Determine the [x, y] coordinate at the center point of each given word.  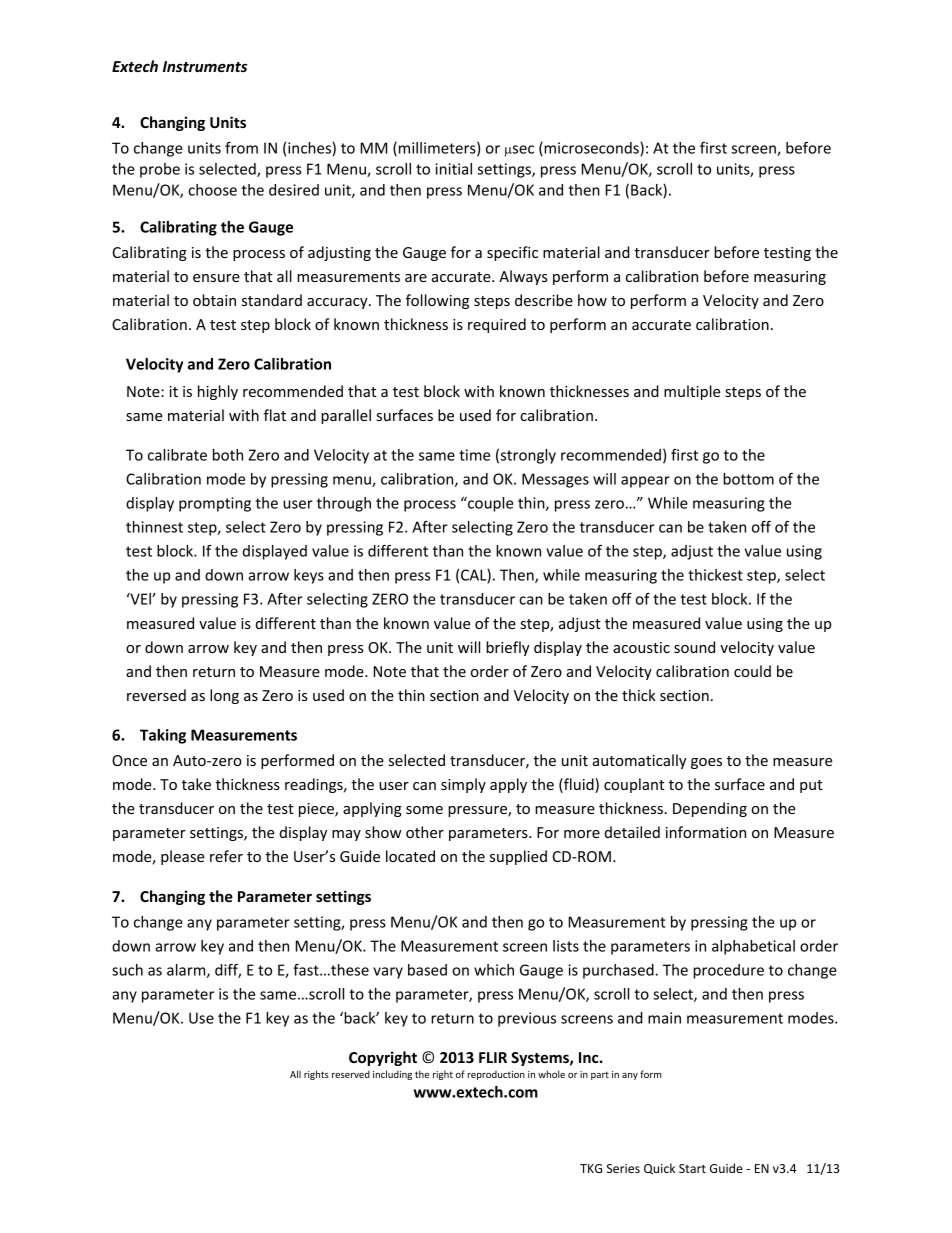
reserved [351, 1074]
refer [226, 856]
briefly [508, 648]
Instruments [205, 66]
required [497, 325]
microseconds [591, 149]
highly [218, 392]
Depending [710, 809]
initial [453, 169]
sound [694, 647]
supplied [518, 857]
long [224, 696]
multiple [692, 392]
